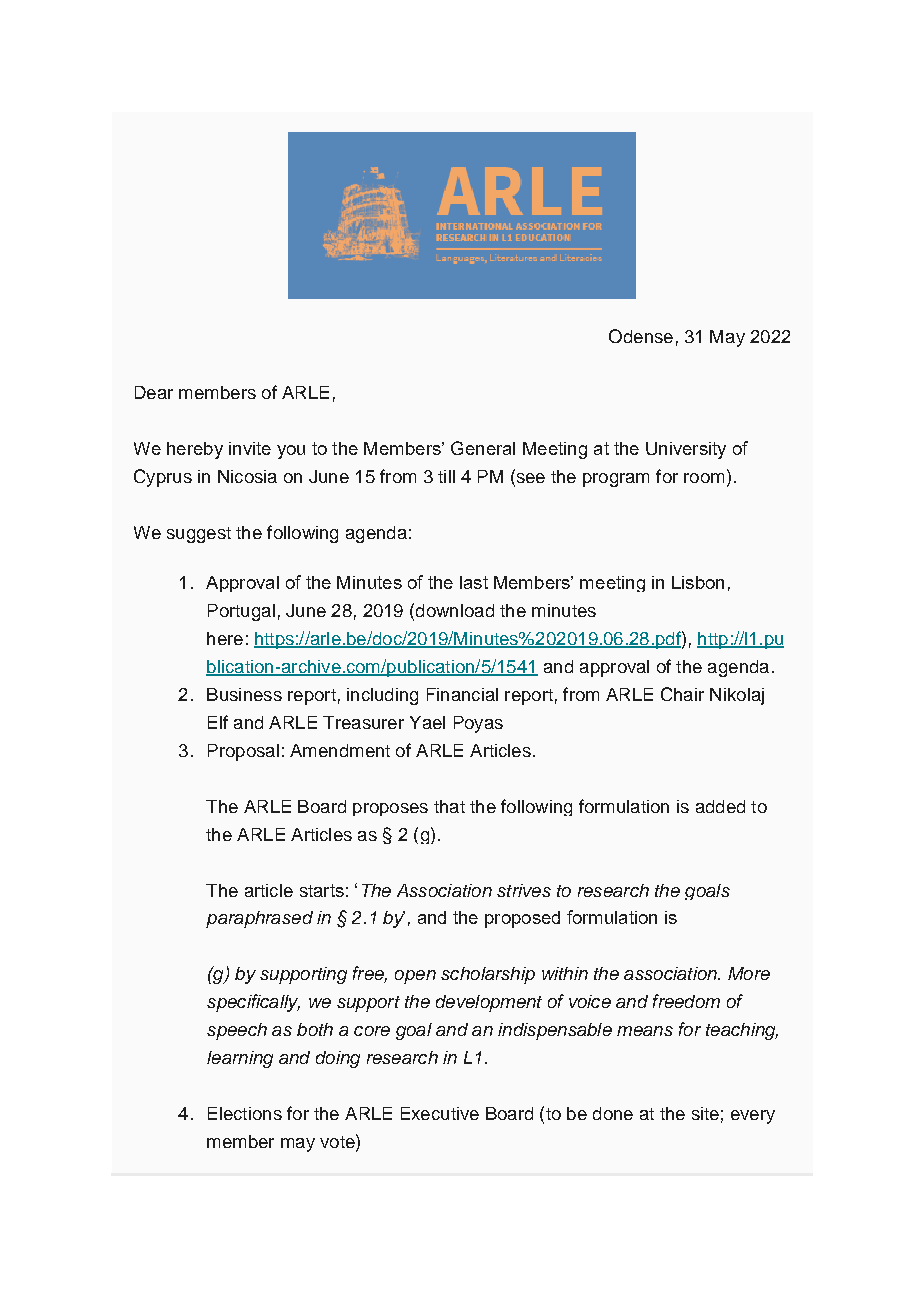  Describe the element at coordinates (259, 919) in the screenshot. I see `paraphrased` at that location.
